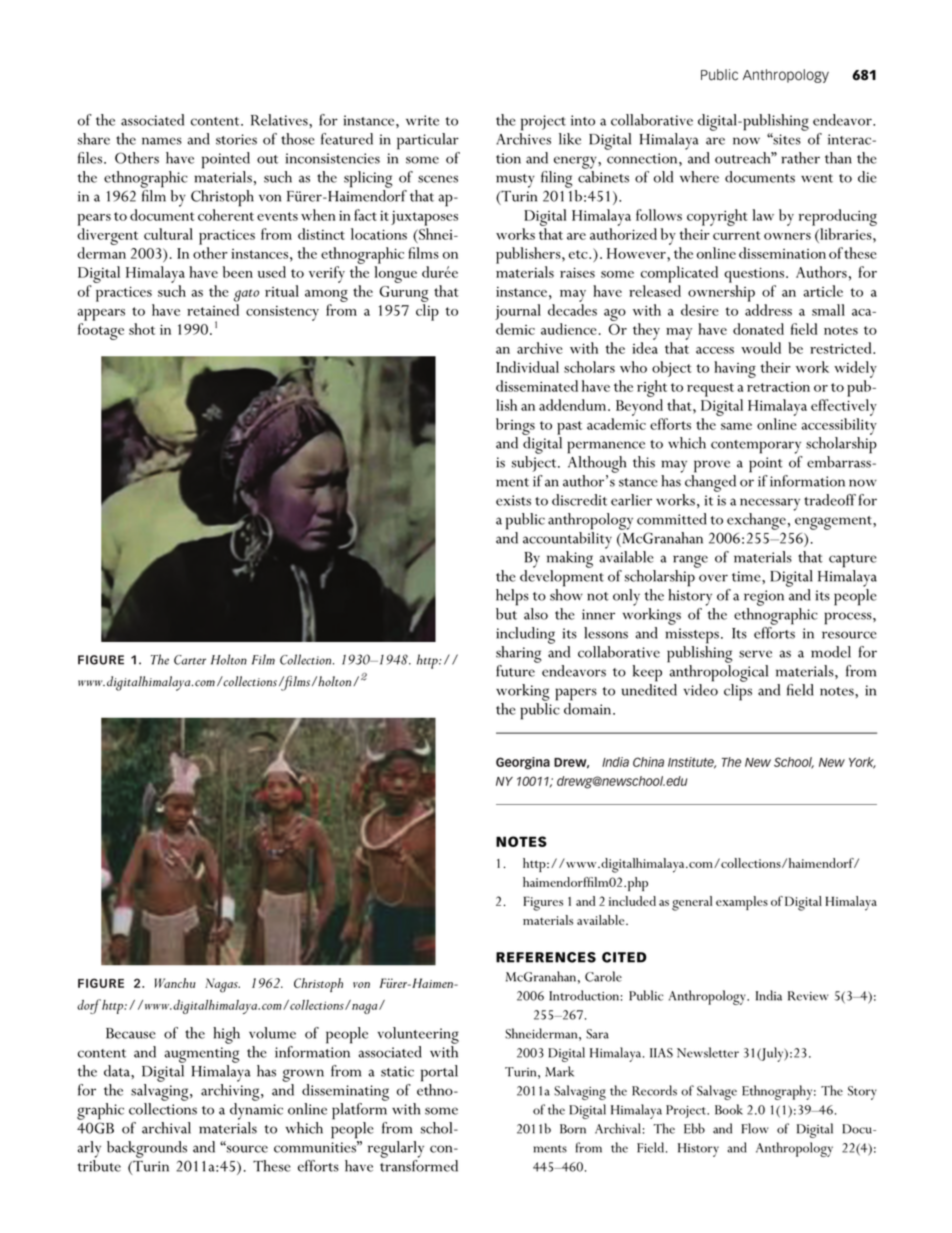 This document has width=952, height=1233. What do you see at coordinates (231, 1092) in the document?
I see `archiving` at bounding box center [231, 1092].
